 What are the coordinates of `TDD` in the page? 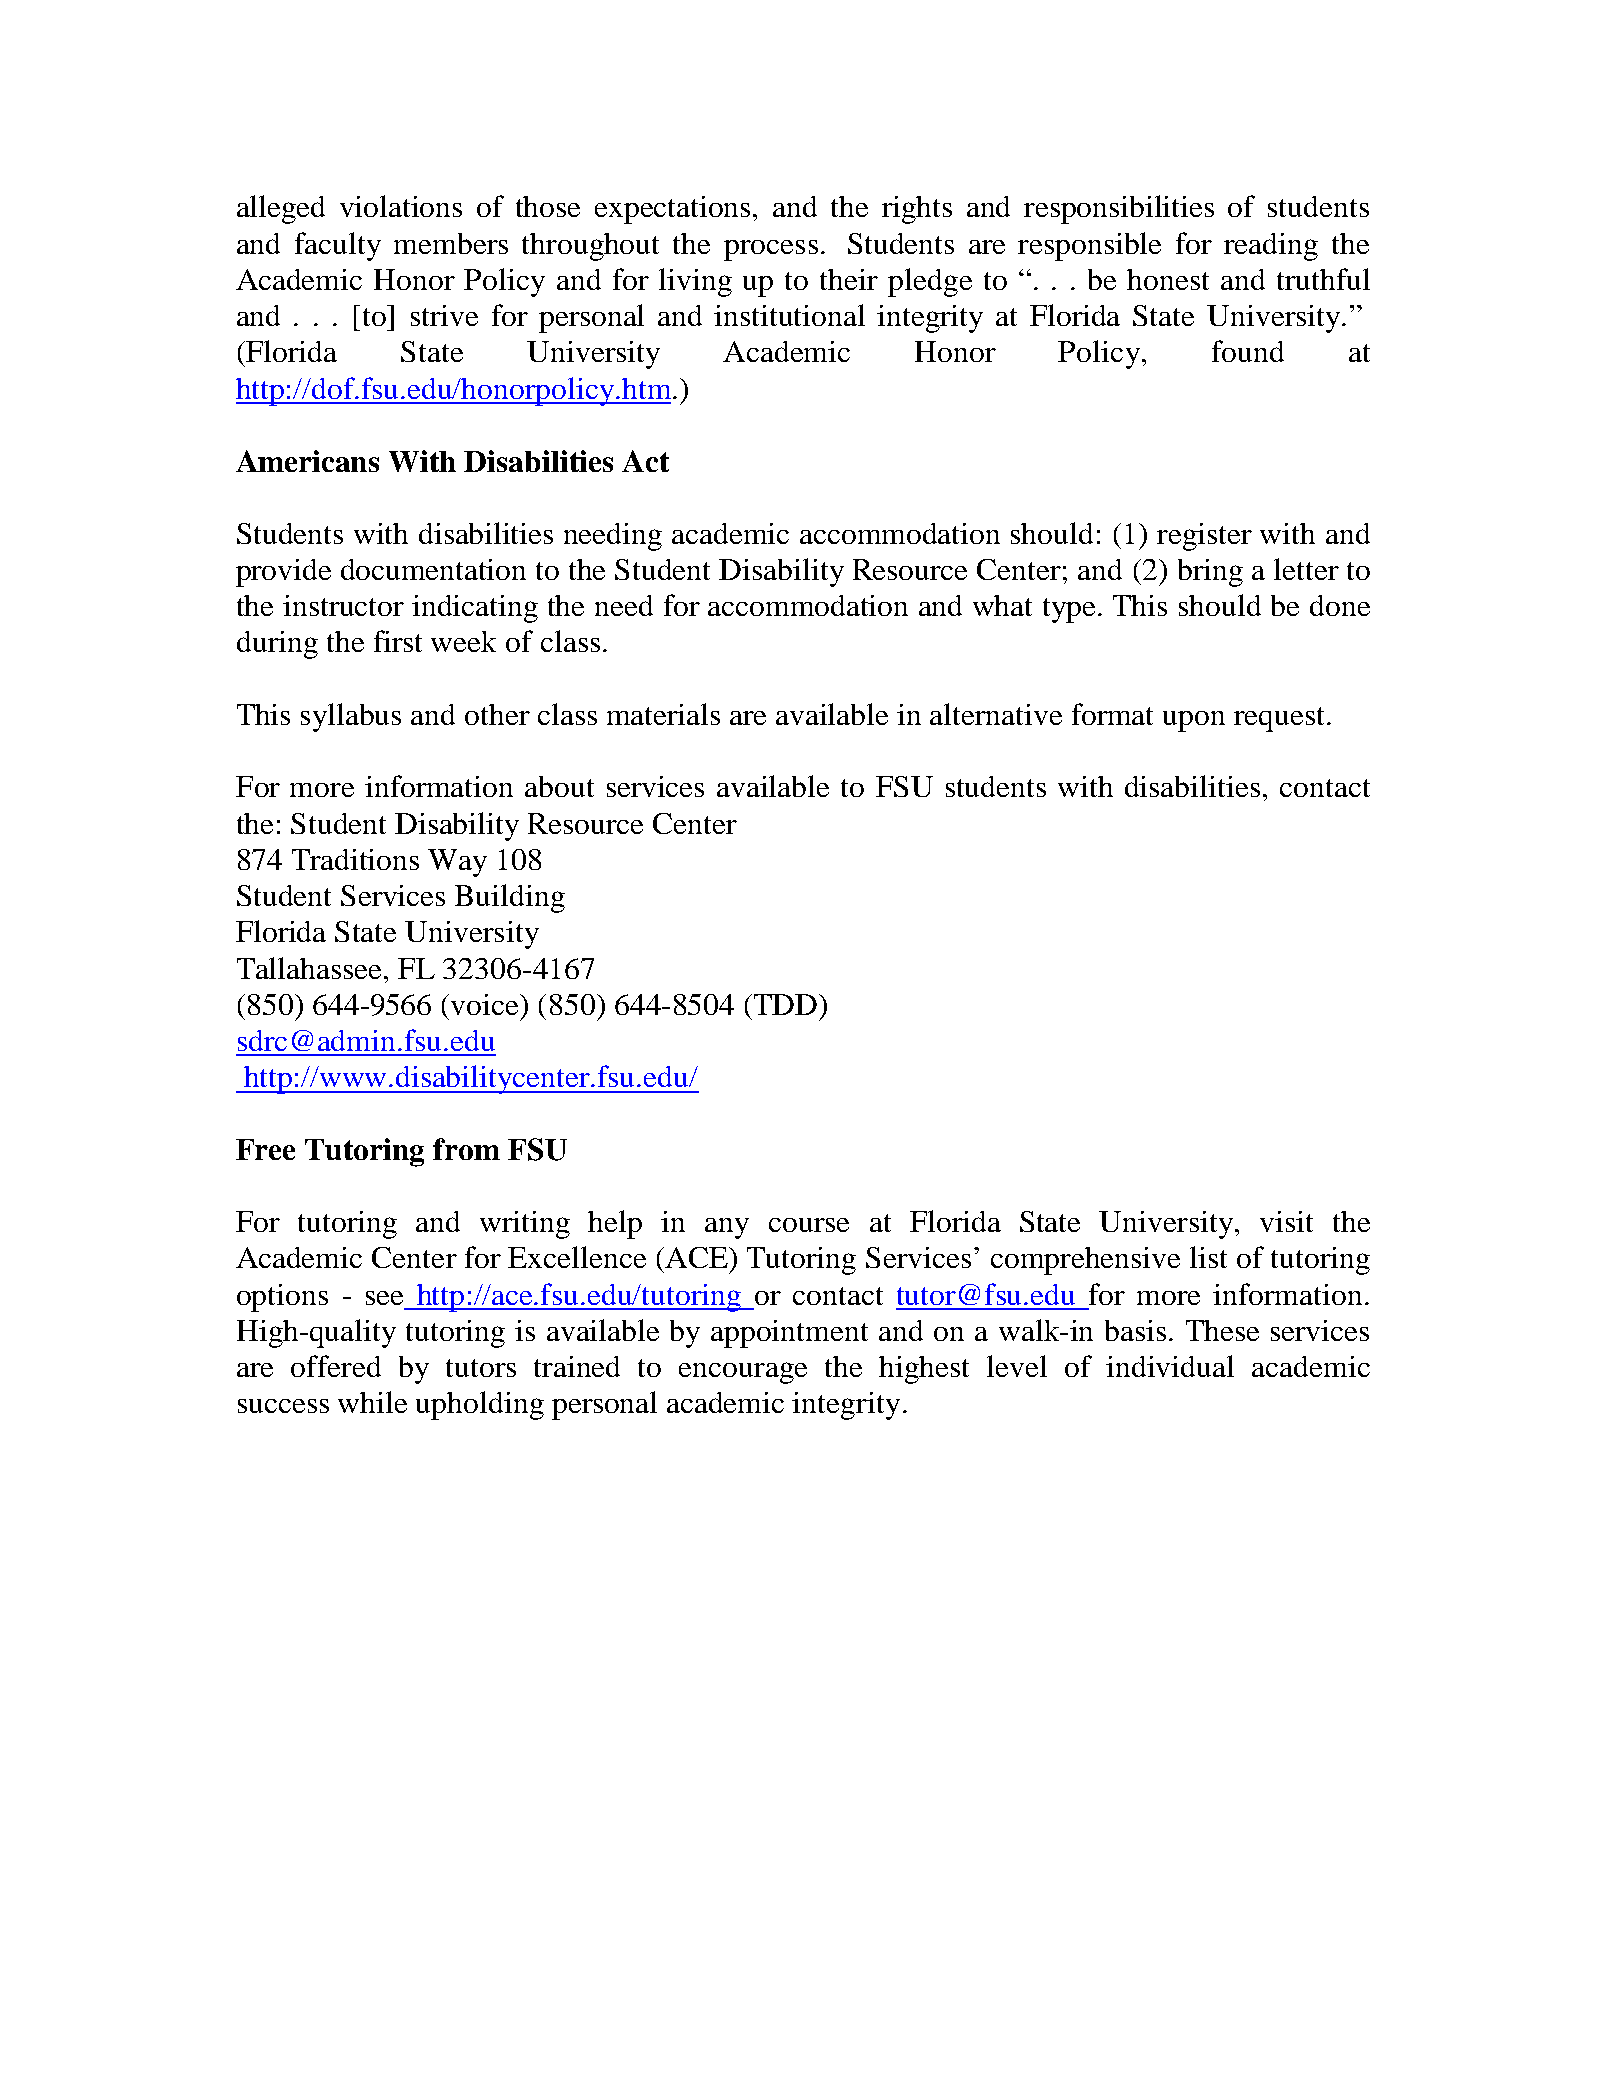 It's located at (784, 1004).
